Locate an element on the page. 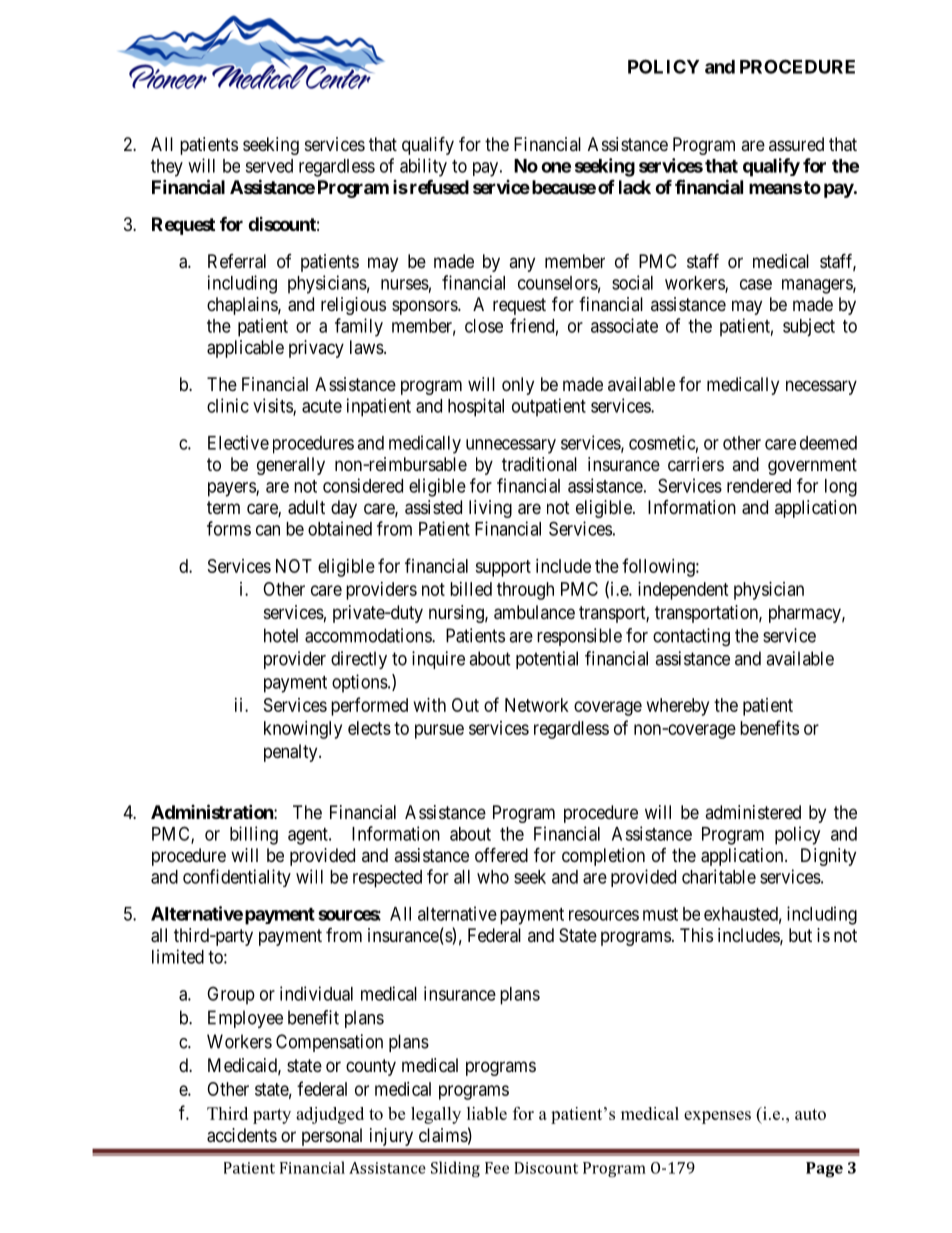  hospital is located at coordinates (476, 407).
